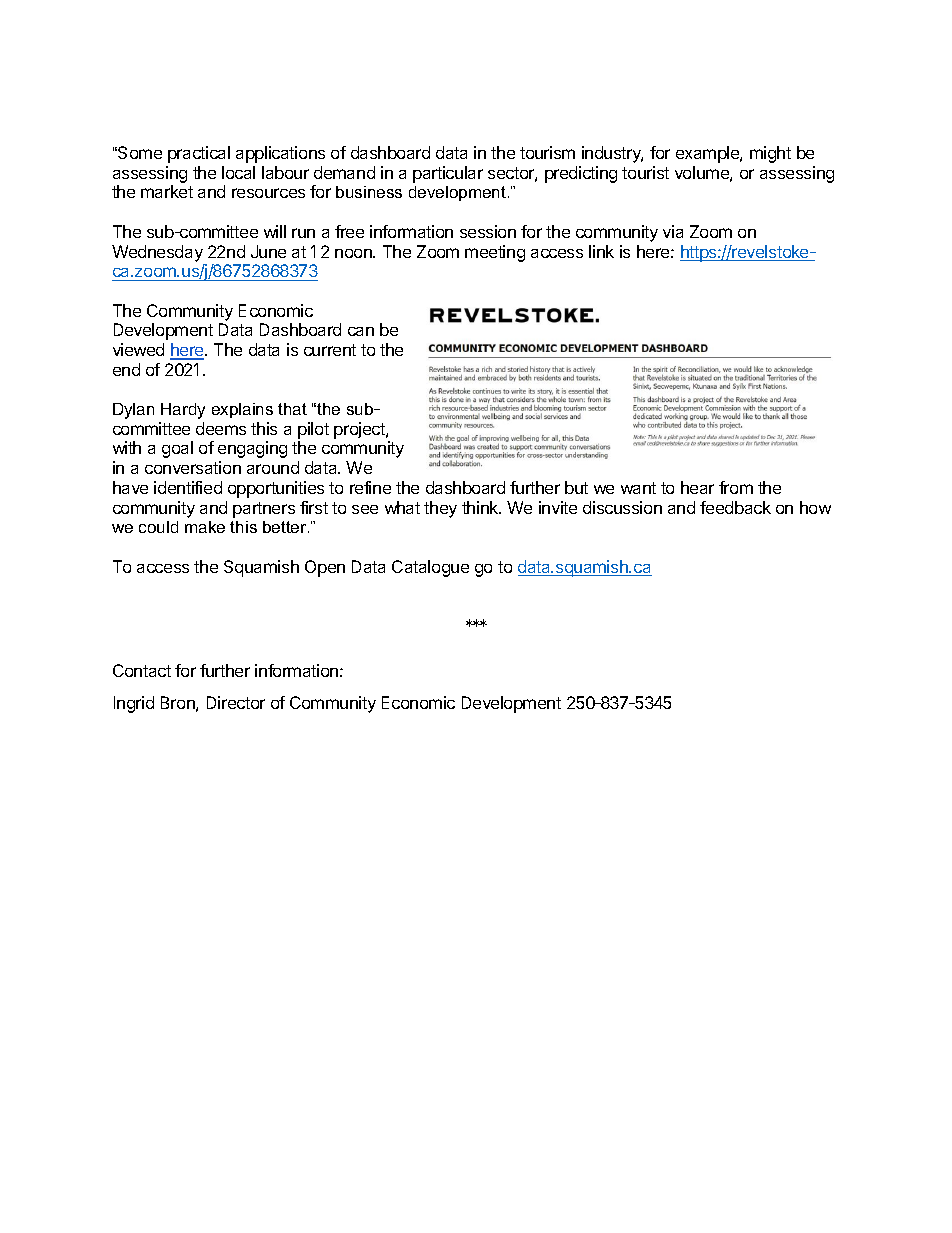 The image size is (952, 1233). Describe the element at coordinates (736, 487) in the screenshot. I see `from` at that location.
